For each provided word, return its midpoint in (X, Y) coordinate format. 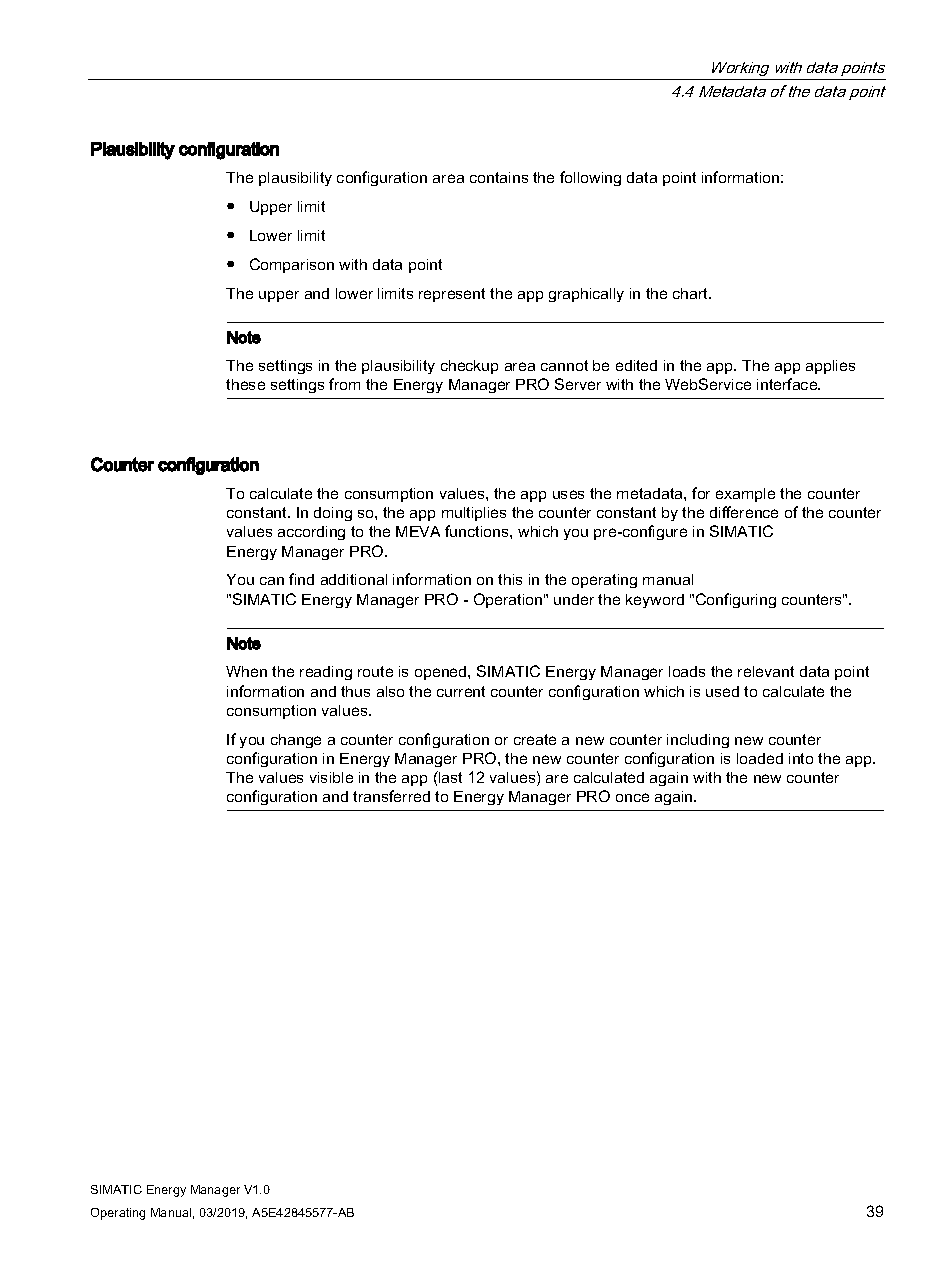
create (535, 739)
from (344, 384)
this (510, 579)
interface (788, 384)
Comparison (292, 265)
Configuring (736, 600)
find (301, 579)
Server (578, 384)
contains (499, 177)
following (590, 178)
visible (331, 777)
